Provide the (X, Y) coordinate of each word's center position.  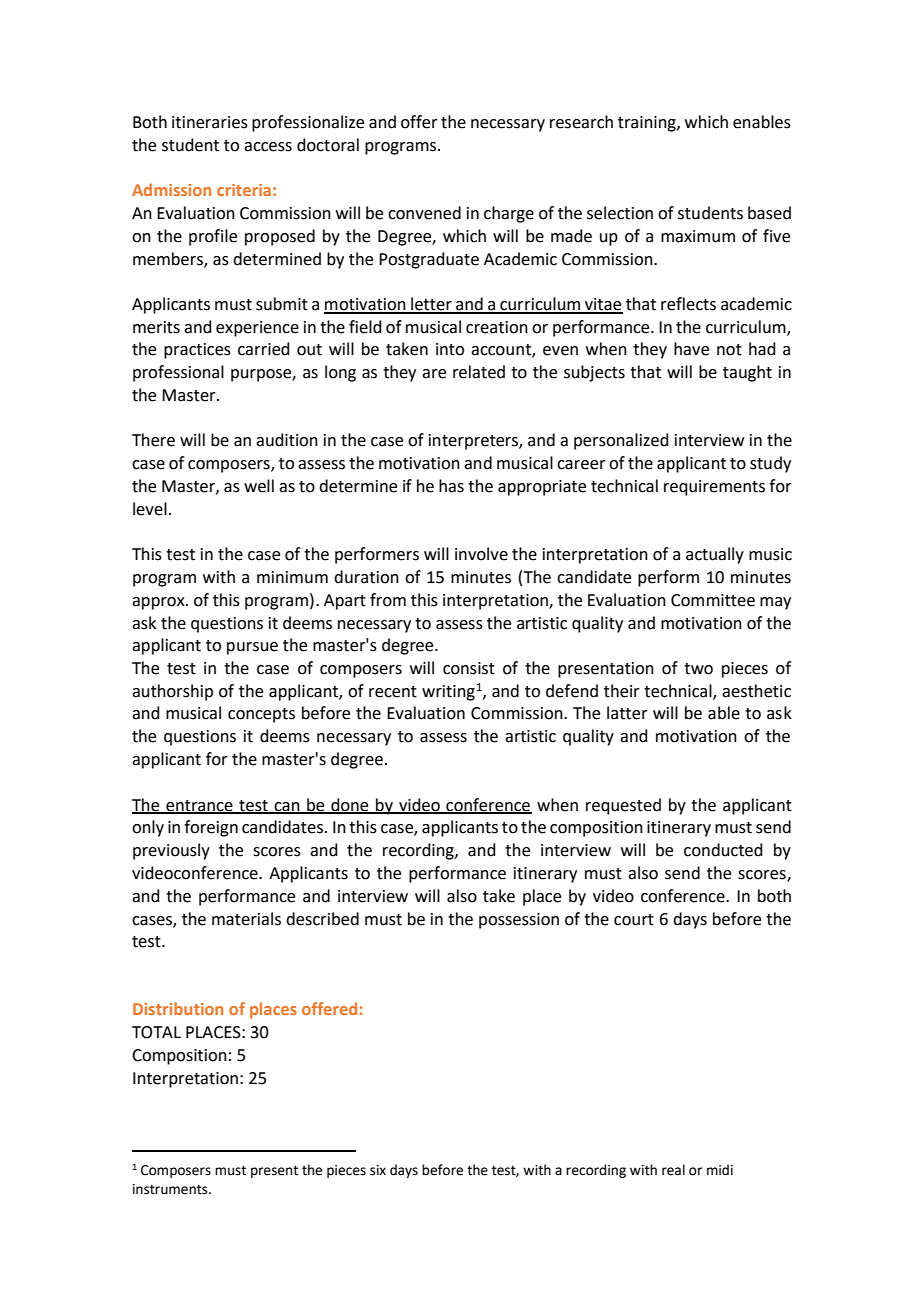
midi (720, 1170)
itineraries (210, 122)
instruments (171, 1189)
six (378, 1170)
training (648, 124)
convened (424, 213)
